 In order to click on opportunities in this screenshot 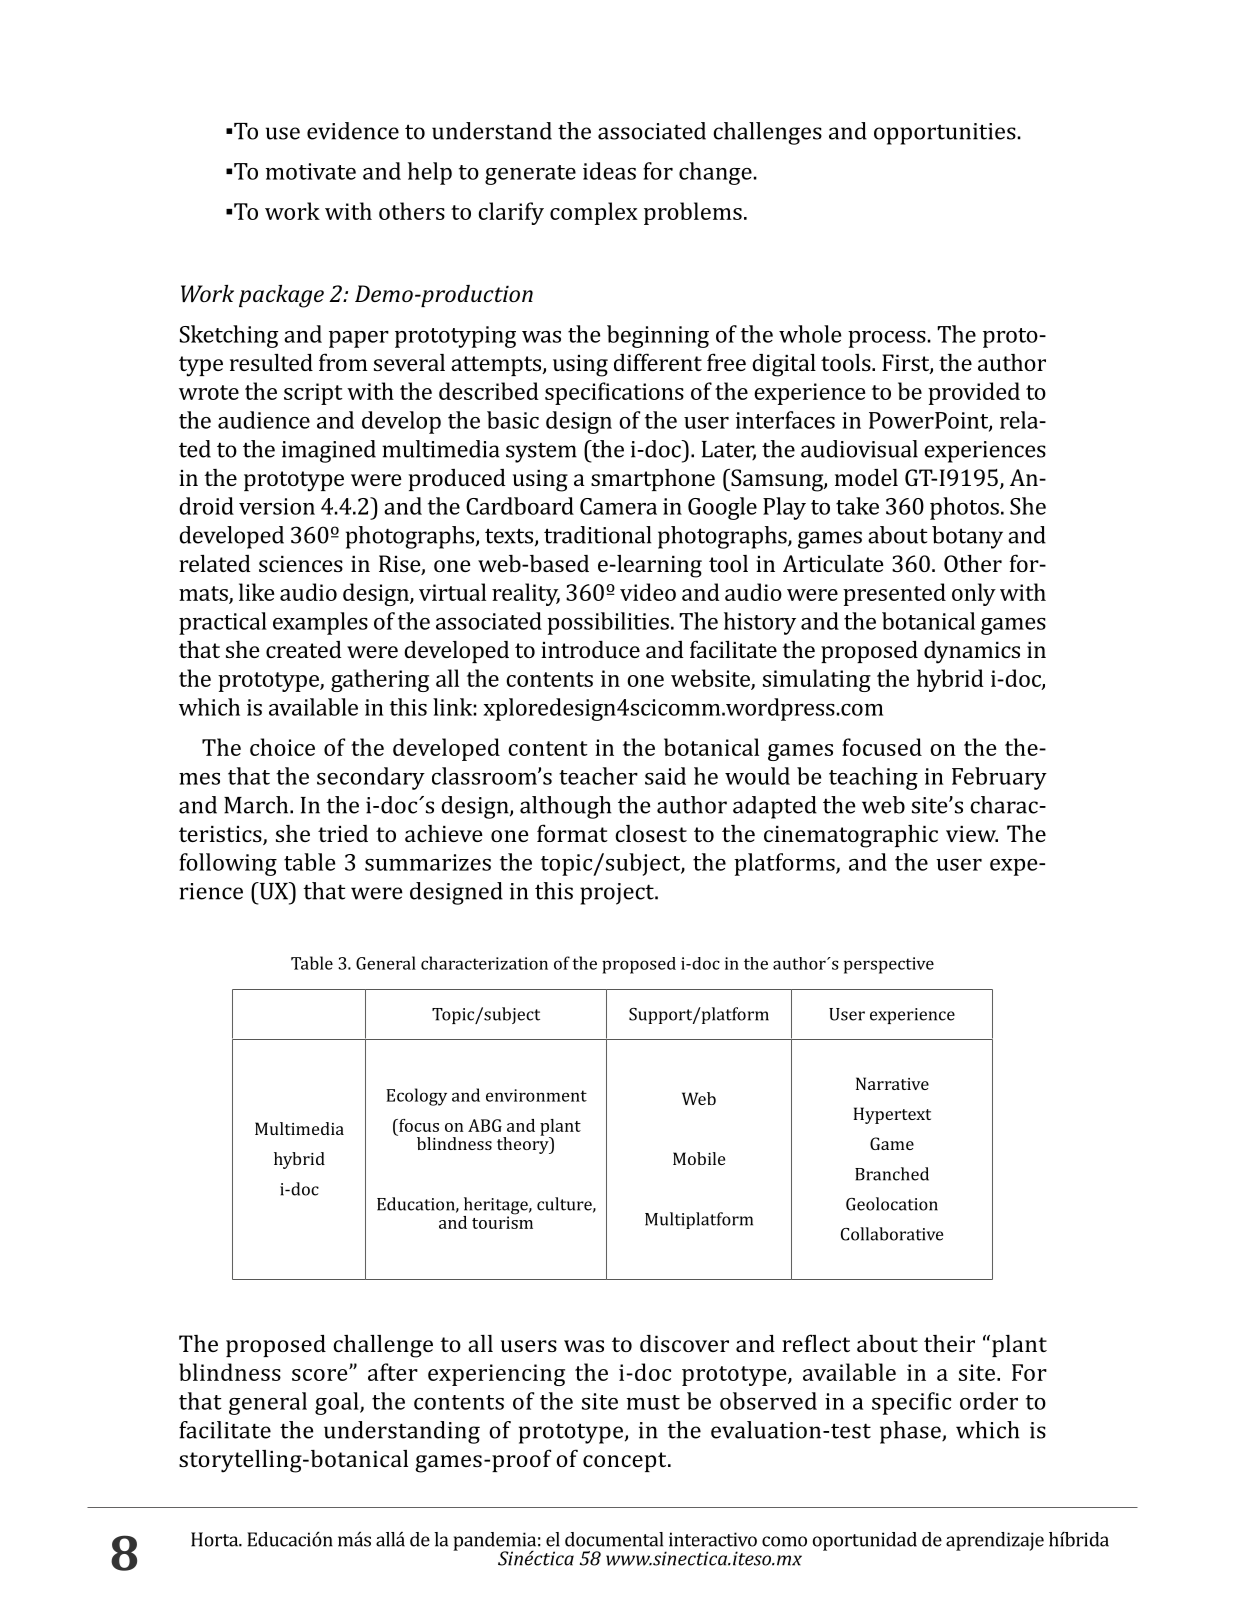, I will do `click(945, 134)`.
